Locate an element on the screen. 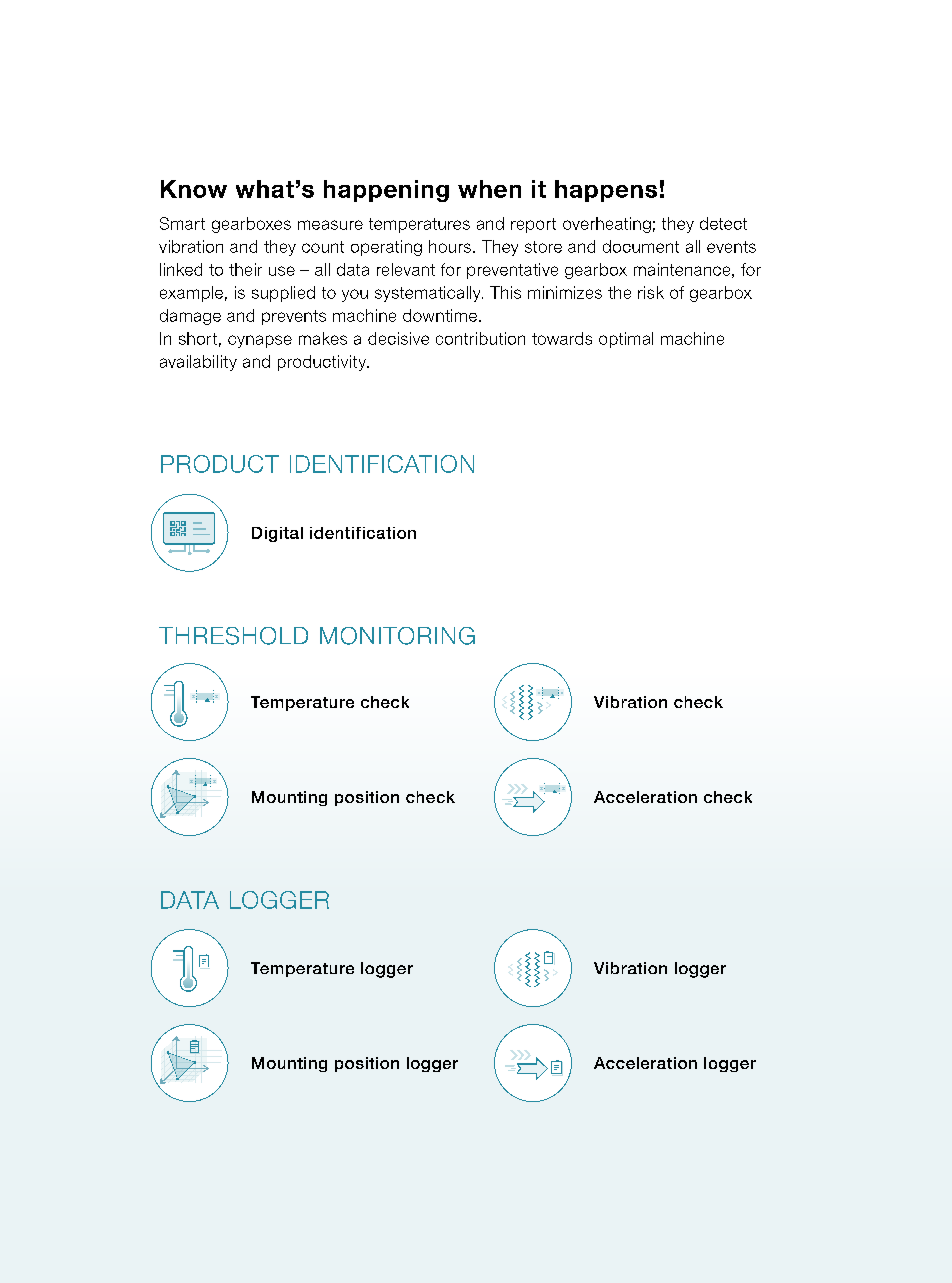  risk is located at coordinates (651, 292).
